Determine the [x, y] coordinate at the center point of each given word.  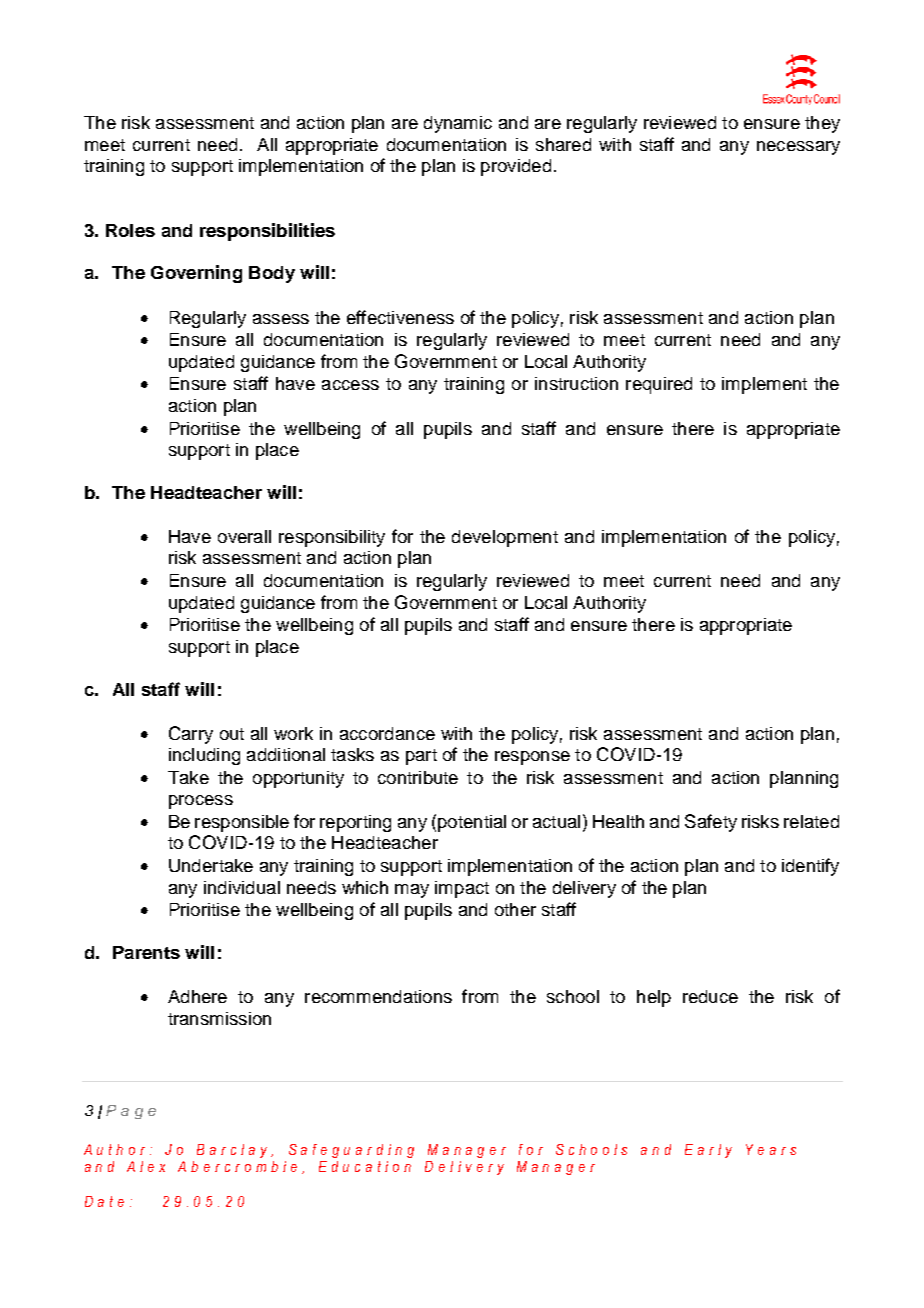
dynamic [458, 124]
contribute [418, 777]
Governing [196, 274]
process [201, 802]
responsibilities [267, 232]
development [505, 538]
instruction [576, 383]
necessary [798, 148]
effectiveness [400, 317]
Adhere [197, 996]
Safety [711, 823]
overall [244, 536]
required [659, 385]
